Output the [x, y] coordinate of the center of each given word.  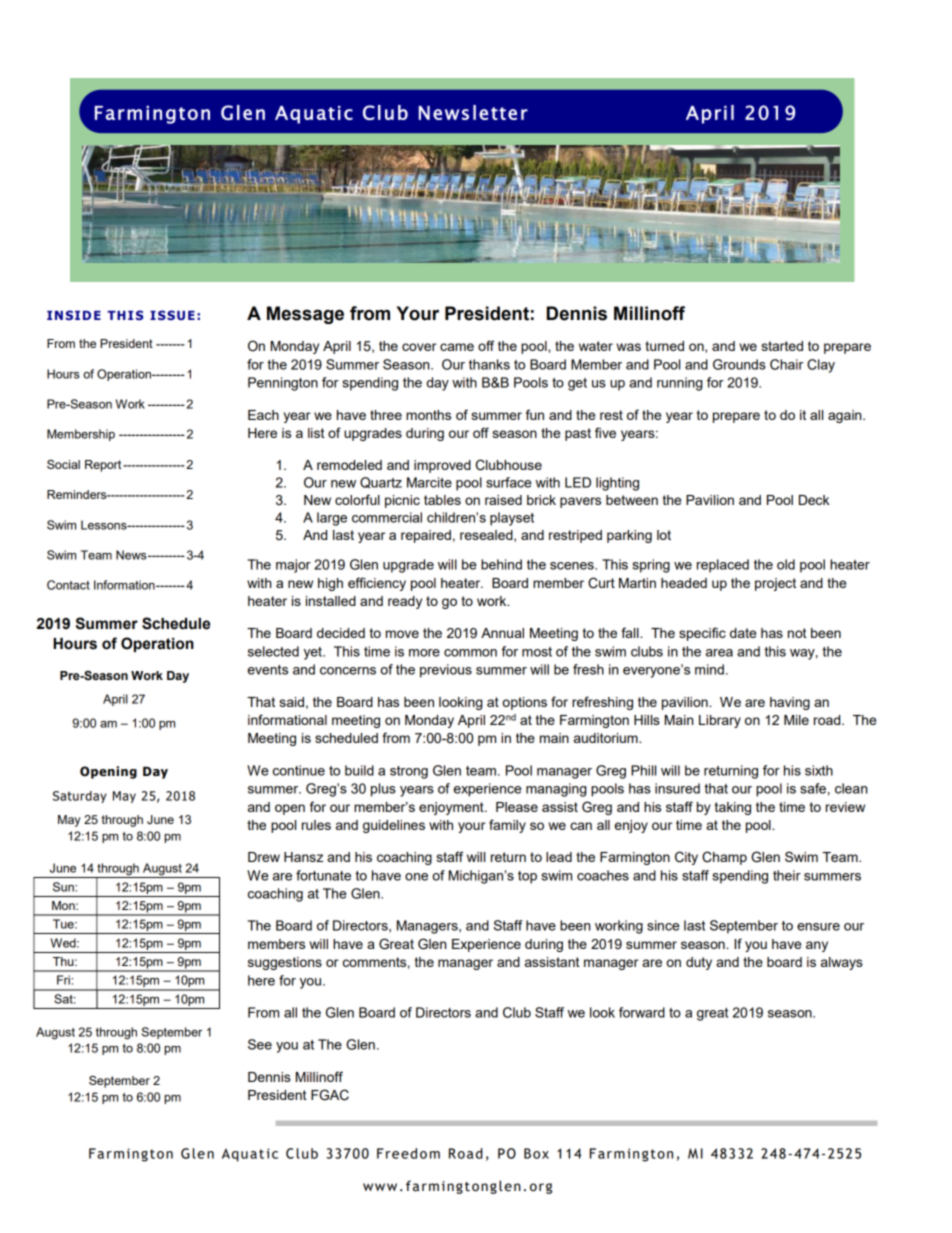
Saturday [80, 797]
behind [501, 564]
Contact [68, 585]
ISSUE [172, 315]
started [782, 346]
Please [517, 807]
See [260, 1044]
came [457, 347]
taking [733, 808]
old [786, 564]
